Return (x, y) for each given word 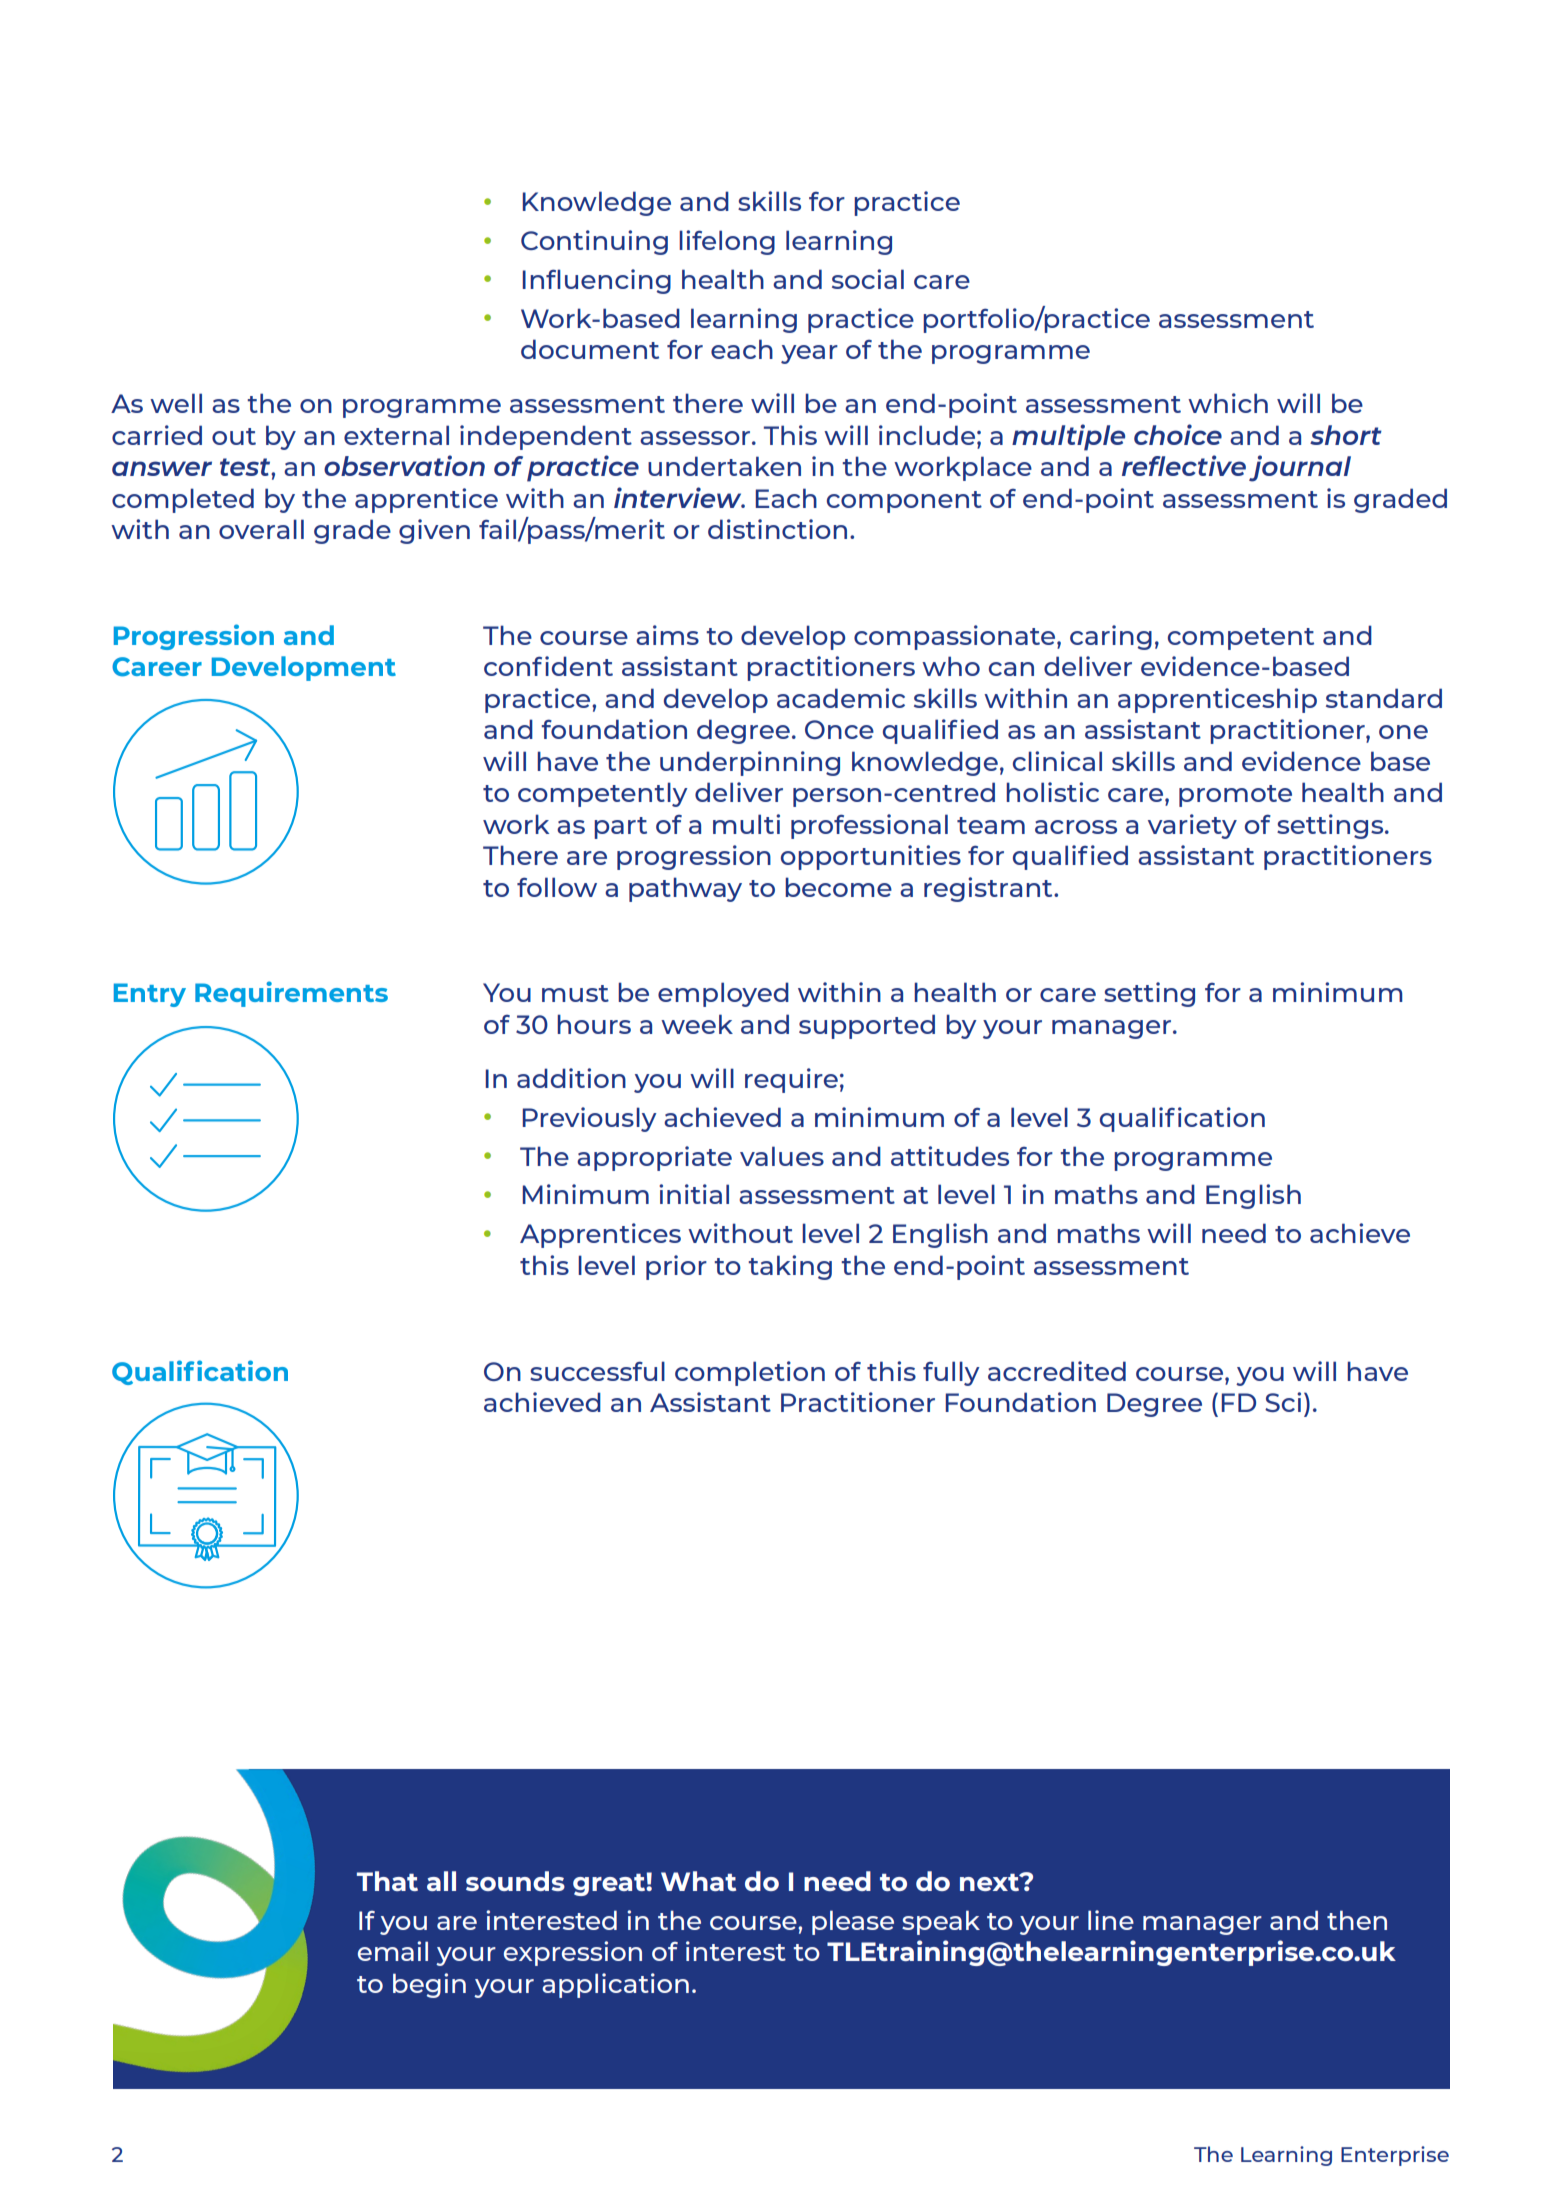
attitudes (950, 1156)
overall (261, 529)
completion (750, 1373)
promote (1235, 796)
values (782, 1156)
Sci (1283, 1402)
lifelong (727, 242)
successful (597, 1371)
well (176, 403)
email (393, 1951)
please (853, 1922)
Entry (150, 995)
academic (841, 698)
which (1228, 403)
